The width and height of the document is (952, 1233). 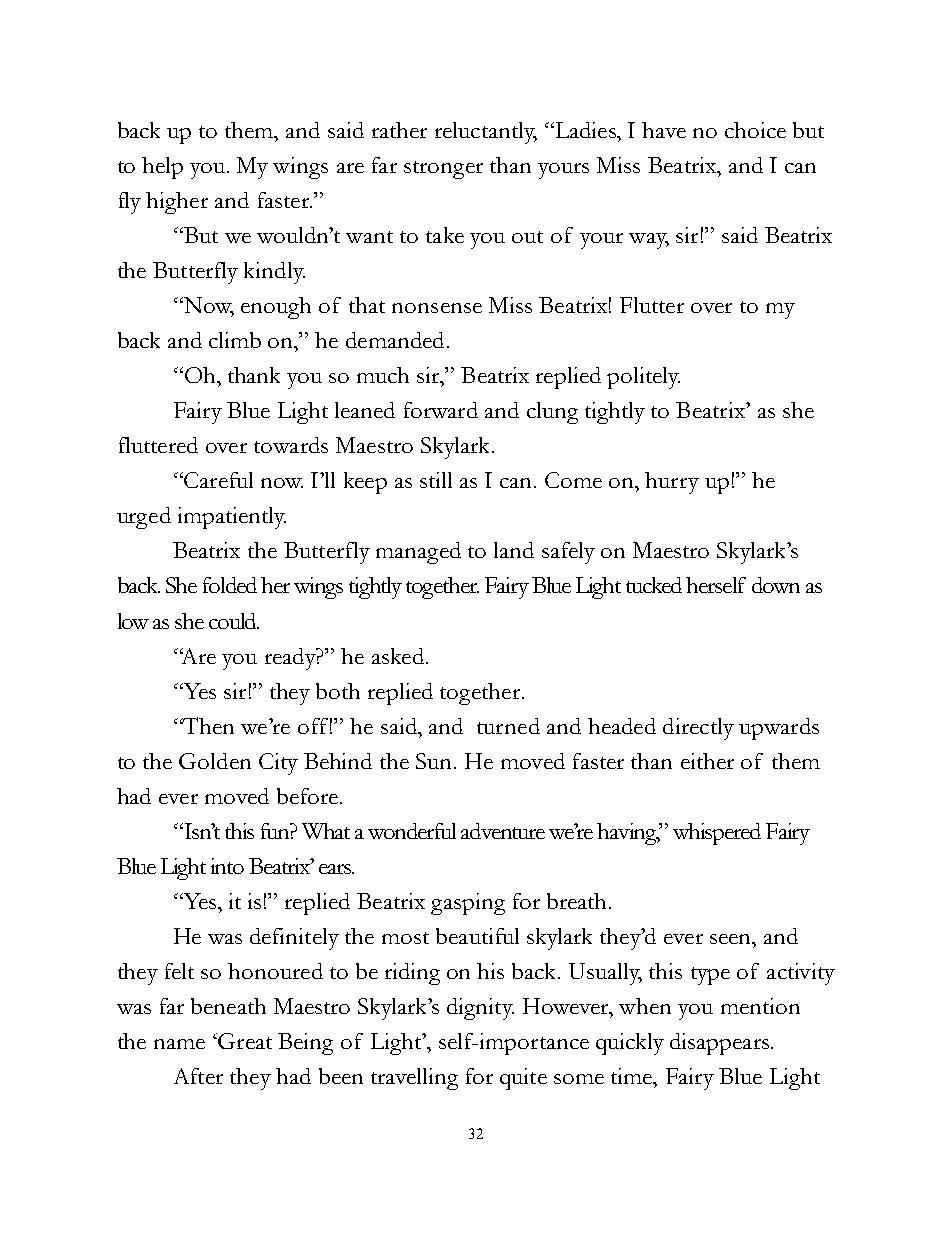 What do you see at coordinates (443, 170) in the document?
I see `stronger` at bounding box center [443, 170].
